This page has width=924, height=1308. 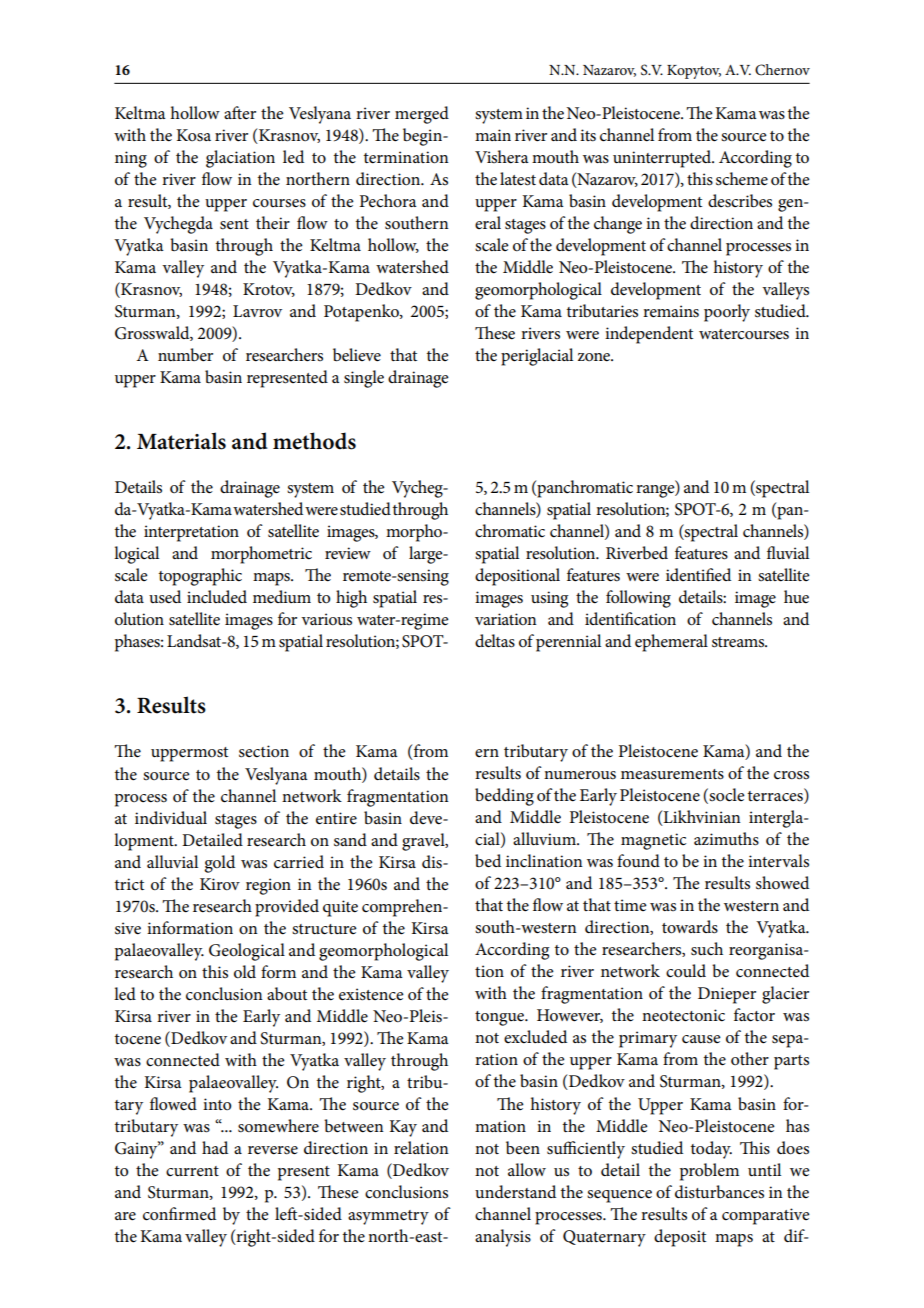 I want to click on single, so click(x=364, y=379).
